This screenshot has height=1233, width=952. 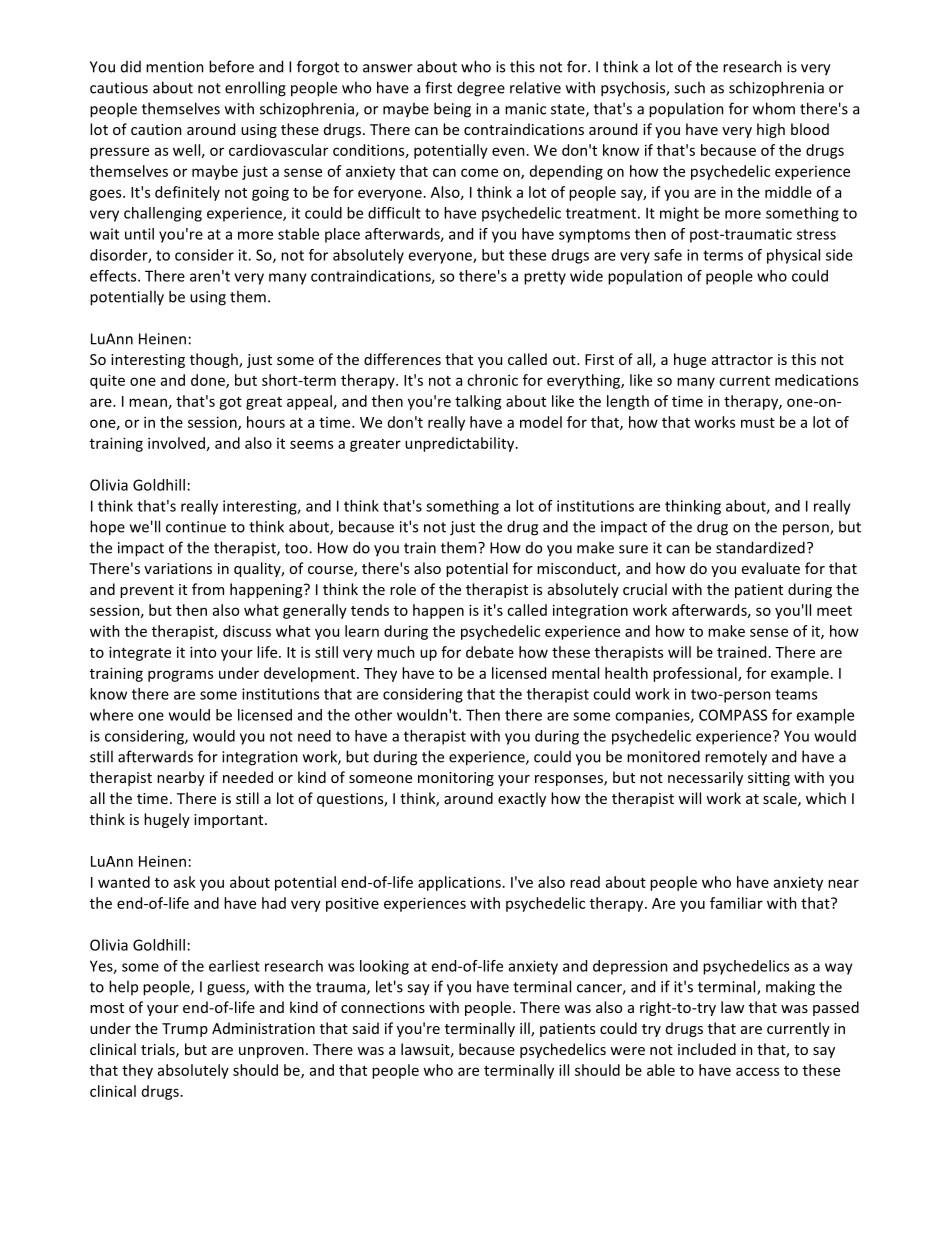 I want to click on sitting, so click(x=769, y=779).
